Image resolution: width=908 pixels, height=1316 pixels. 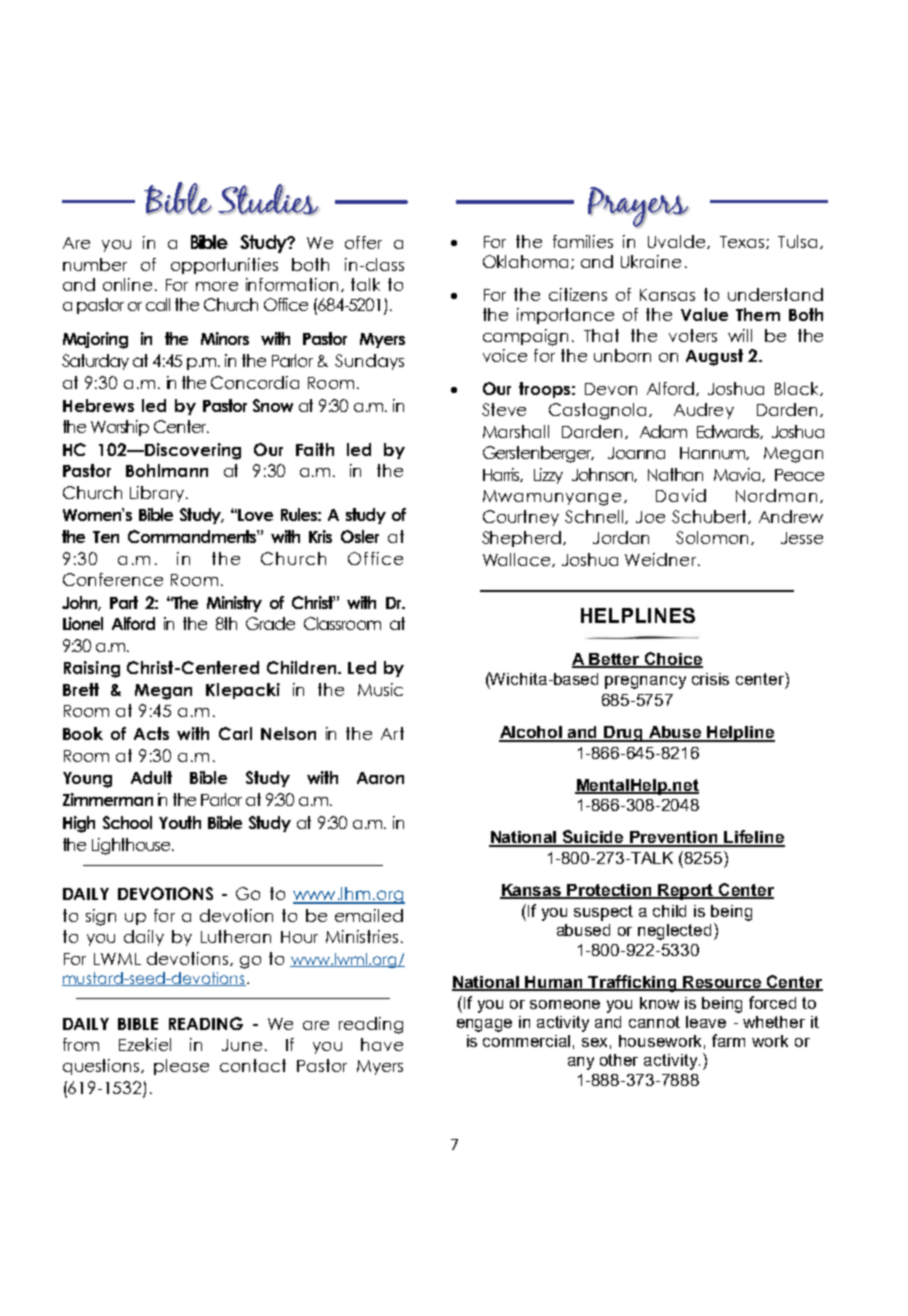 What do you see at coordinates (710, 679) in the document?
I see `crisis` at bounding box center [710, 679].
